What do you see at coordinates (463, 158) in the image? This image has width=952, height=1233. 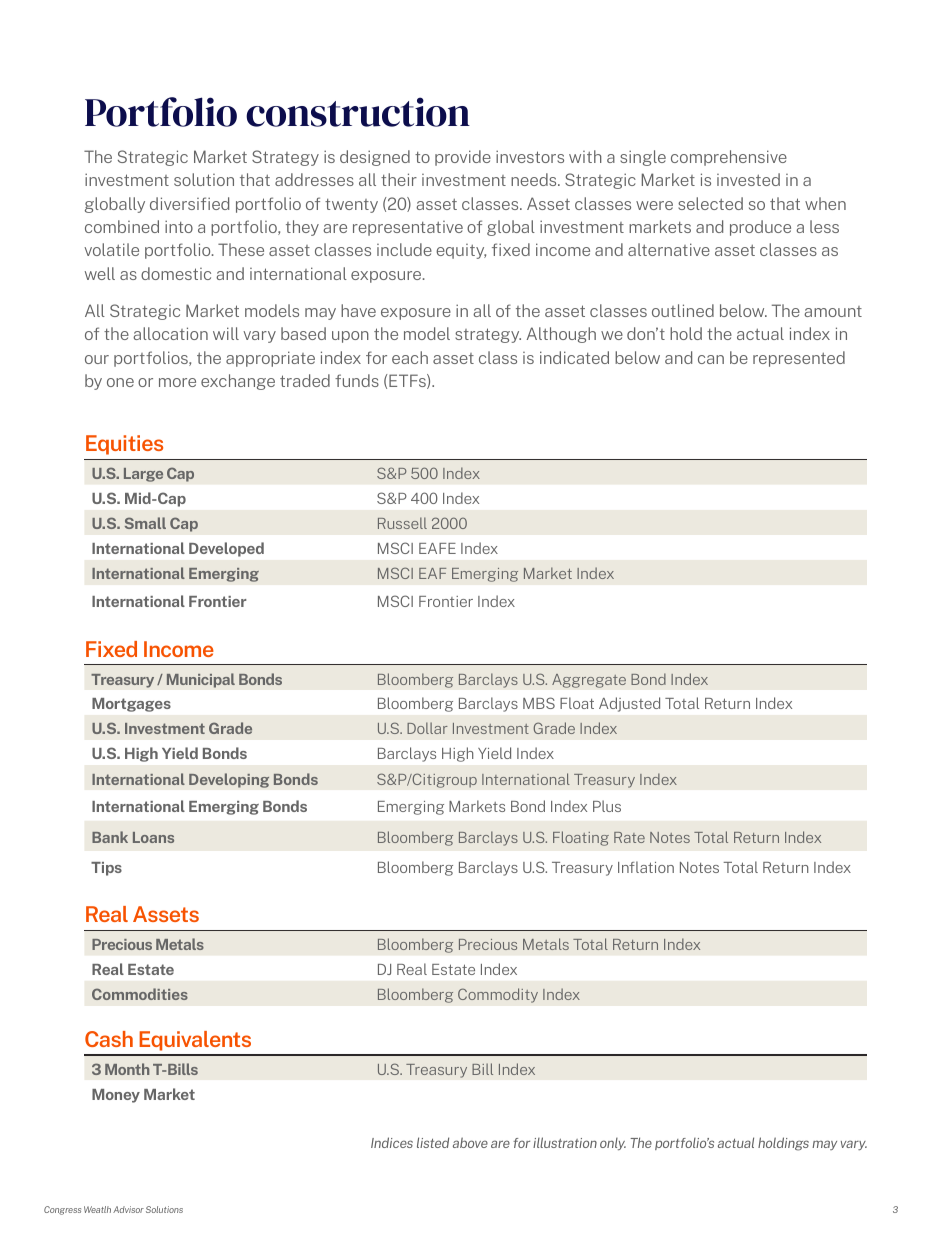 I see `provide` at bounding box center [463, 158].
